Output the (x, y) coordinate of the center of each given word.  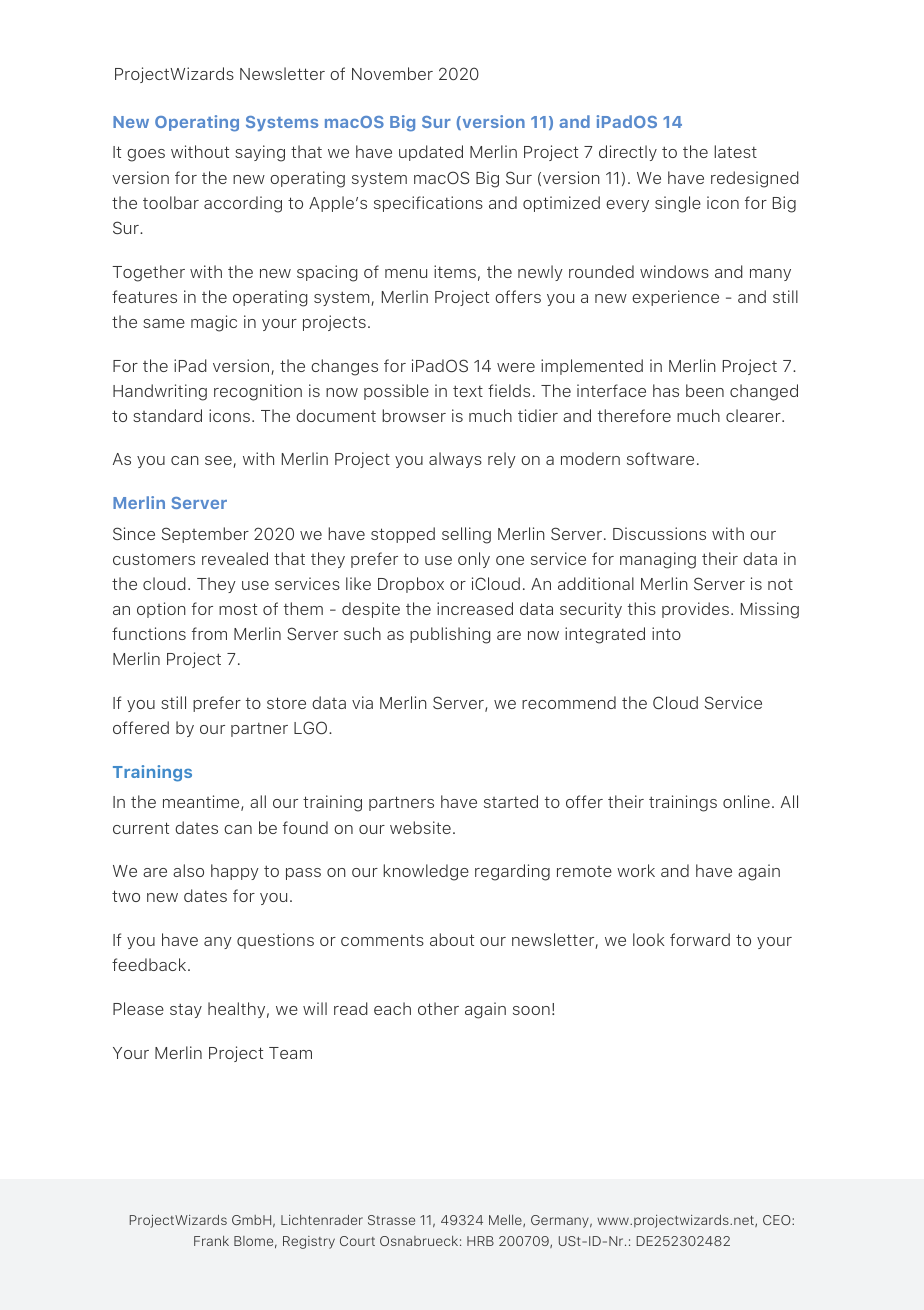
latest (735, 151)
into (666, 633)
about (452, 939)
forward (700, 939)
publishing (450, 635)
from (209, 633)
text (468, 391)
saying (260, 153)
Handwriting (160, 392)
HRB (480, 1241)
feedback (150, 964)
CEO (778, 1220)
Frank (211, 1241)
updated (431, 153)
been (705, 390)
